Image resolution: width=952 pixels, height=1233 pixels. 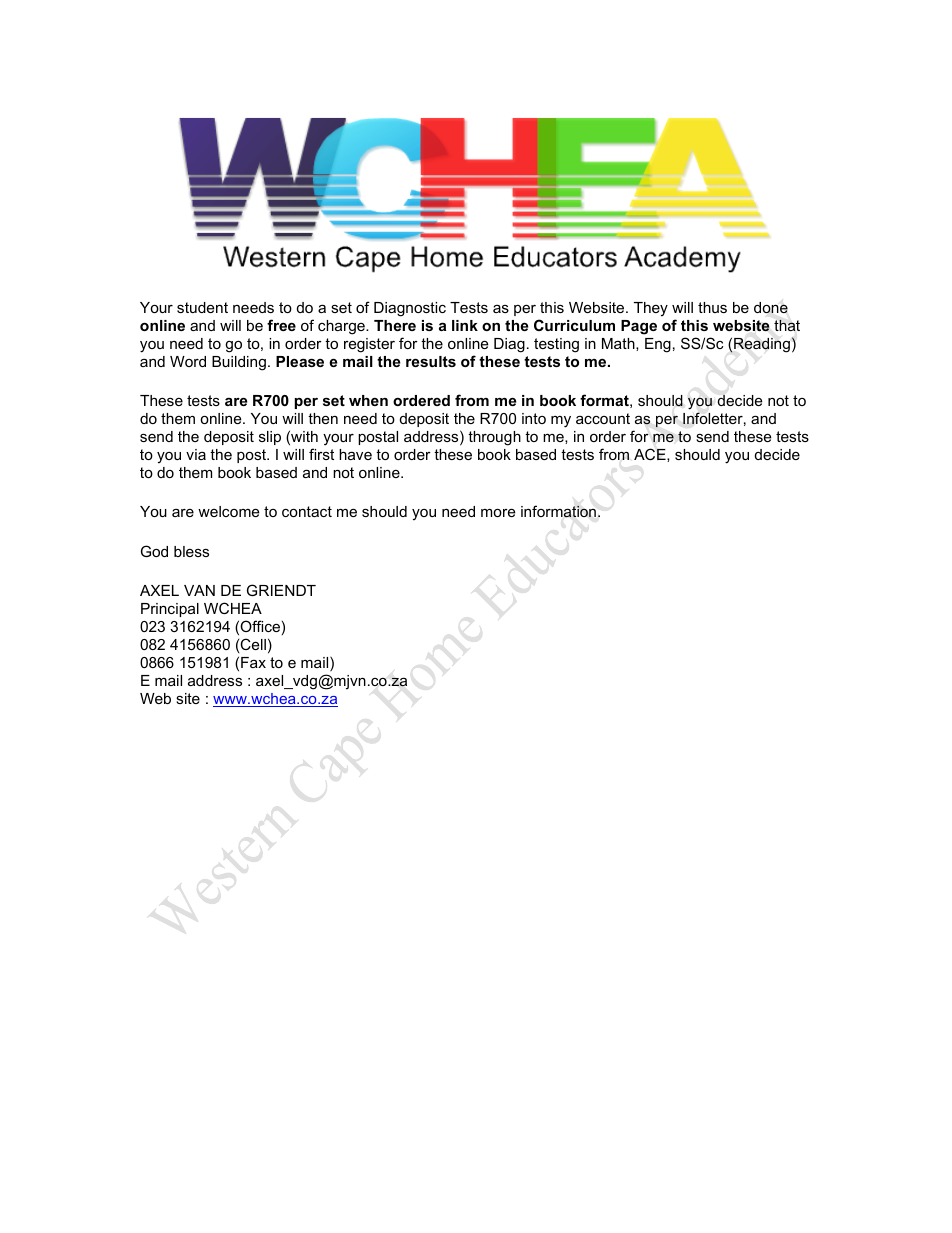 I want to click on student, so click(x=202, y=307).
